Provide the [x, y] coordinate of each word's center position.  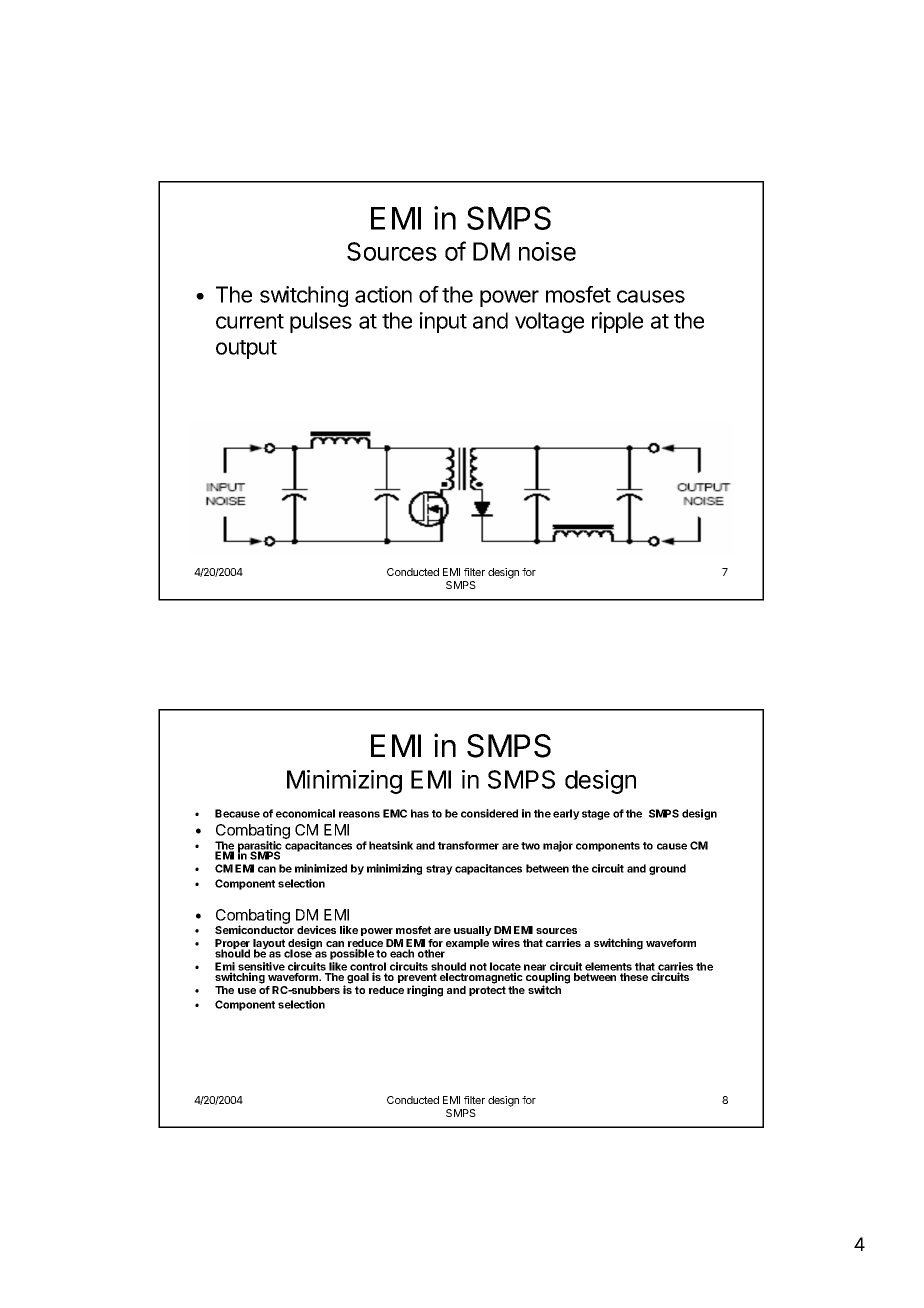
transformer [468, 845]
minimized [321, 868]
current [250, 321]
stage [596, 815]
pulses [321, 322]
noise [547, 251]
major [558, 846]
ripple [617, 322]
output [246, 349]
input [443, 322]
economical [305, 813]
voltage [549, 322]
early [566, 814]
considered [489, 813]
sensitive [261, 968]
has [420, 813]
